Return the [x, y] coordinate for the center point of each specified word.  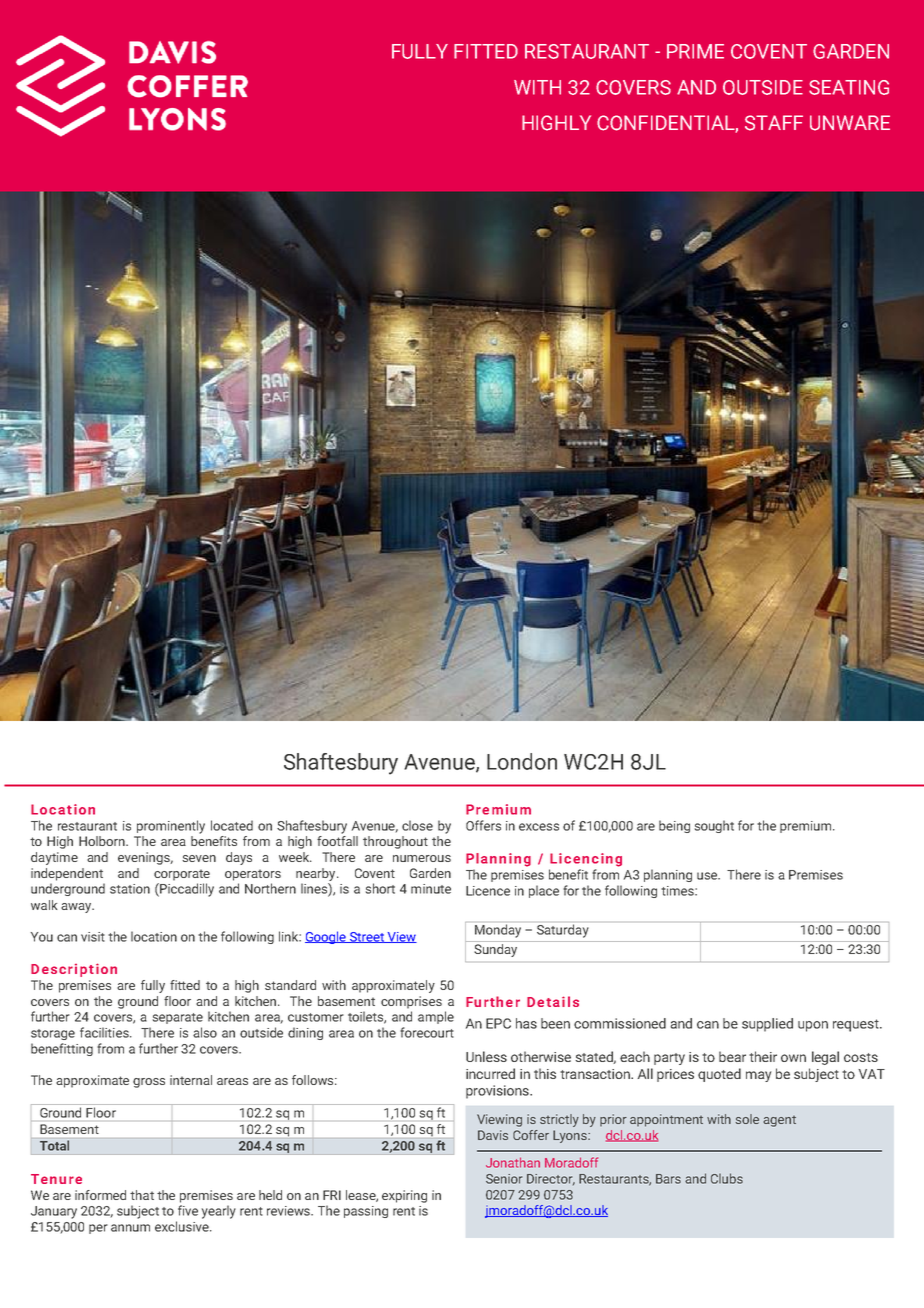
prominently [171, 827]
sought [714, 826]
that [142, 1195]
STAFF [774, 123]
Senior [504, 1179]
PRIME [695, 51]
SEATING [849, 87]
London [522, 761]
